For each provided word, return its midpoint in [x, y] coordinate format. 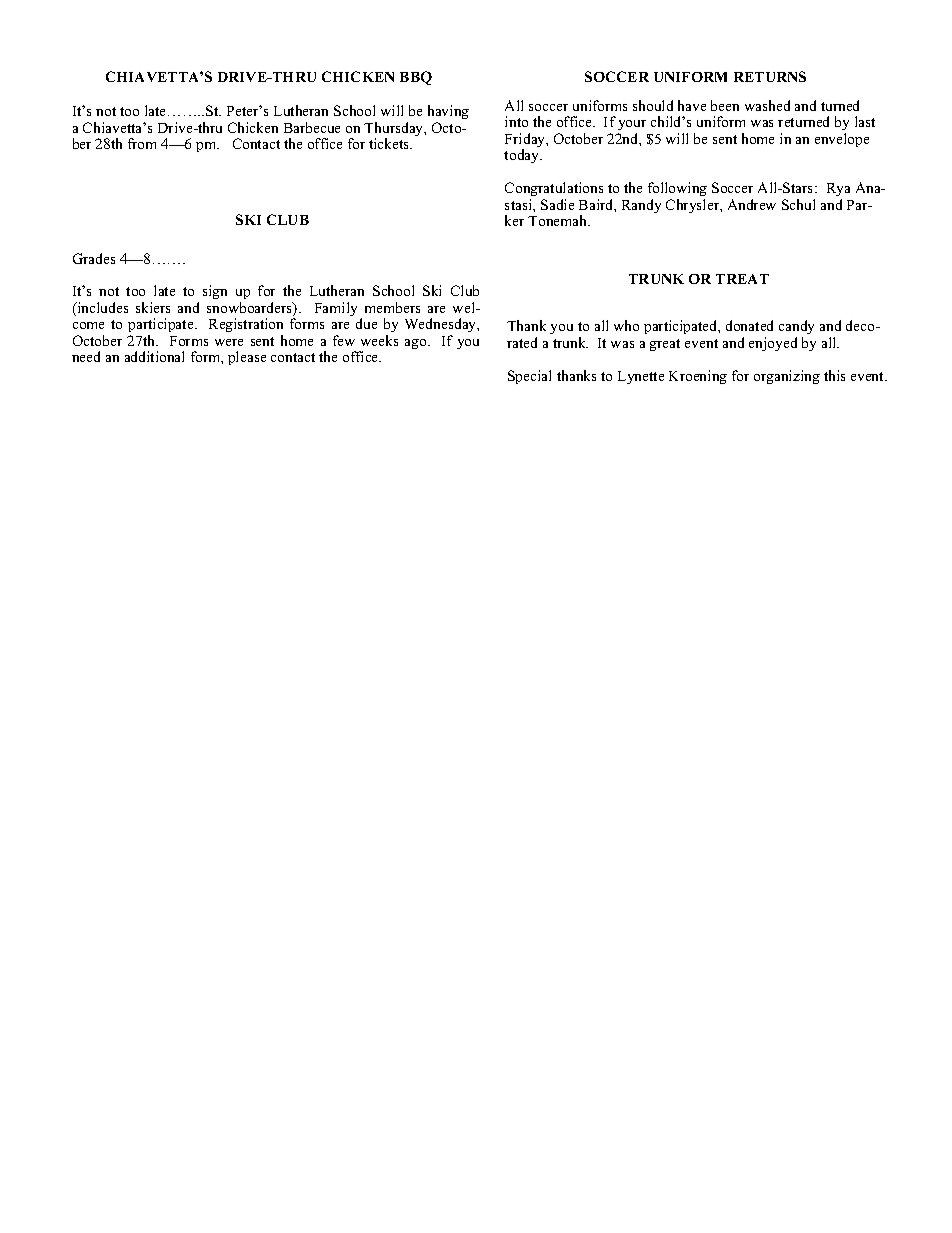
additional [154, 356]
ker [514, 220]
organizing [787, 377]
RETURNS [770, 76]
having [448, 114]
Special [529, 377]
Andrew [752, 204]
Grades [94, 258]
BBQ [416, 78]
